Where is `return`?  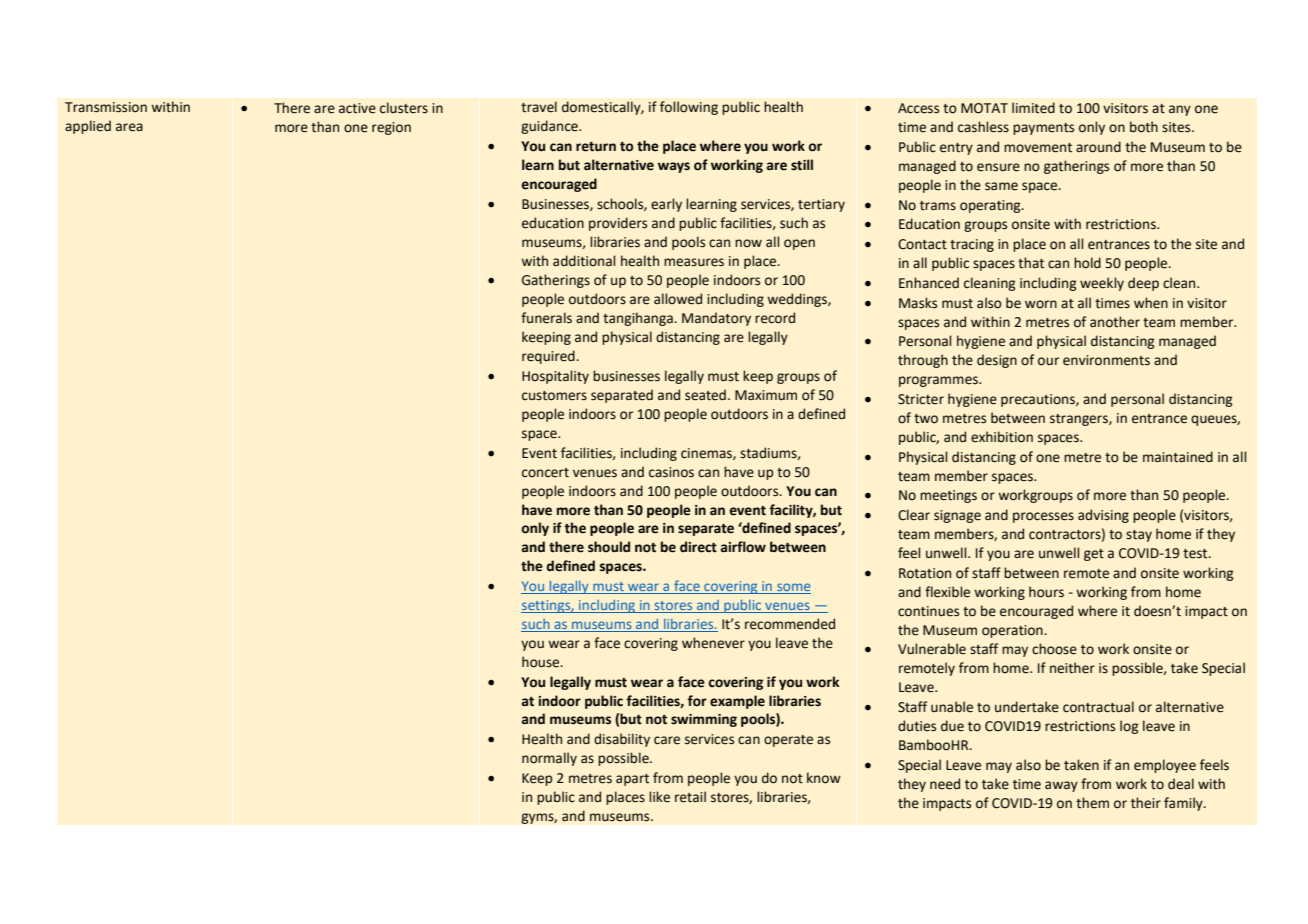
return is located at coordinates (596, 147).
